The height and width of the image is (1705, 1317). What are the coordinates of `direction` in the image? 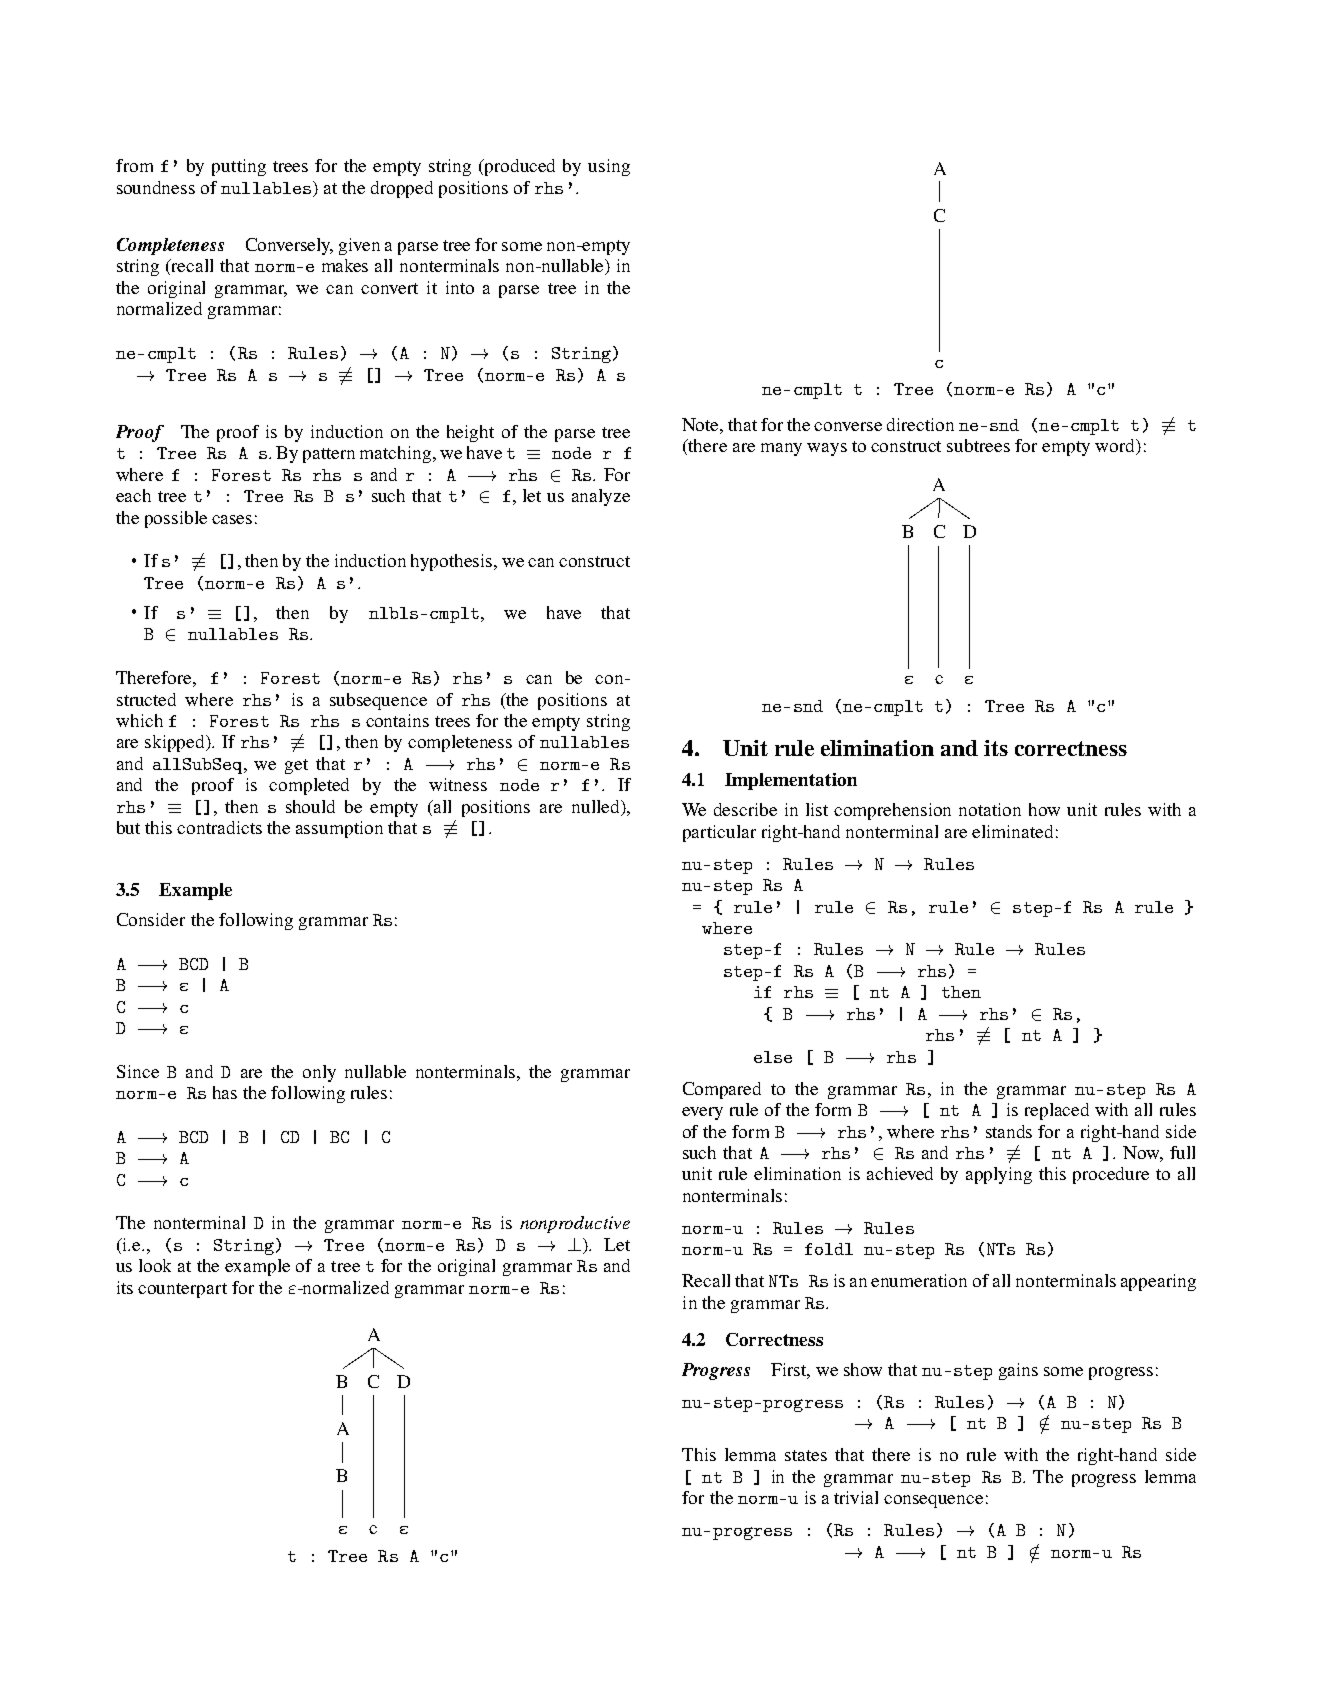 It's located at (920, 424).
